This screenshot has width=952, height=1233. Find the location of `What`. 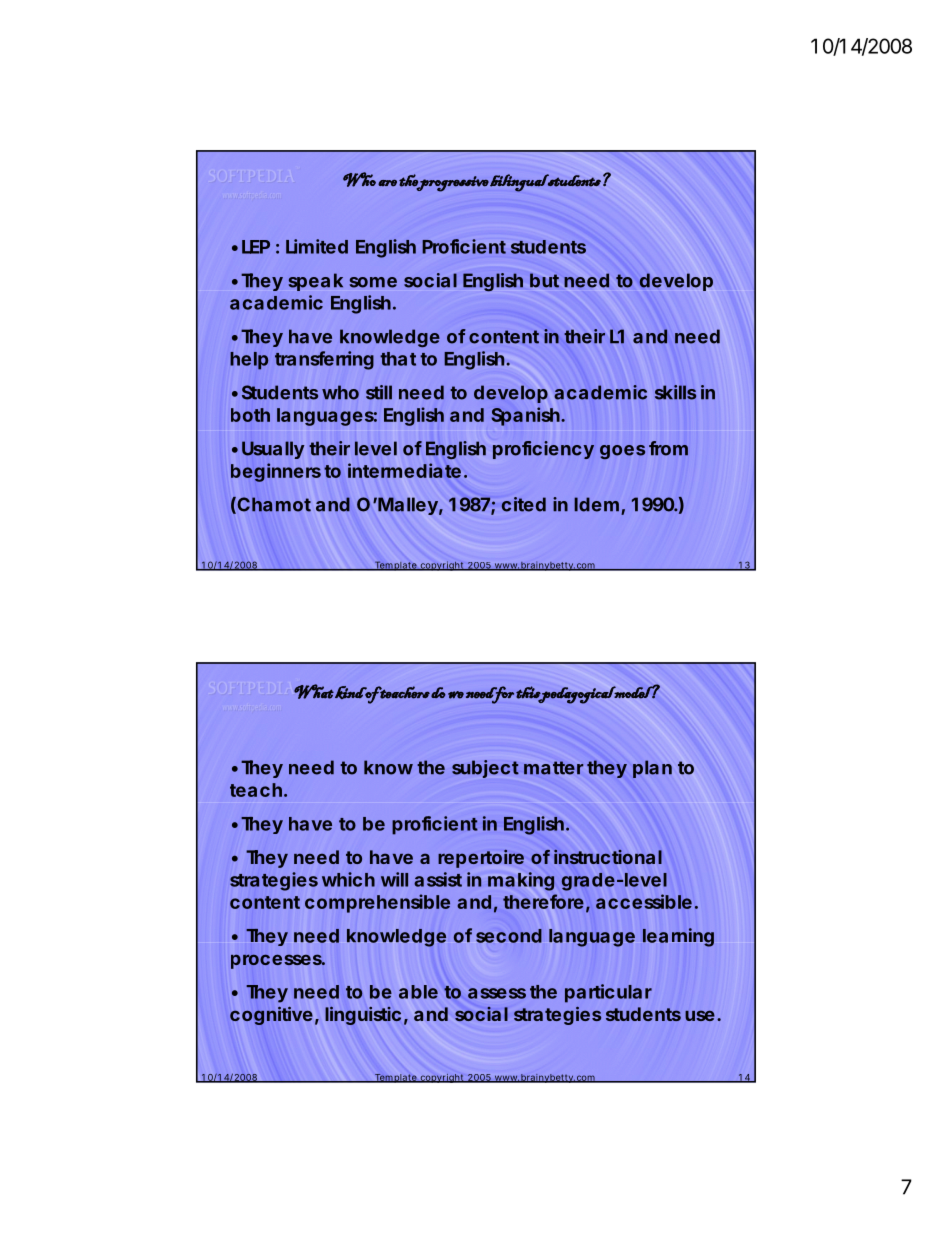

What is located at coordinates (314, 691).
